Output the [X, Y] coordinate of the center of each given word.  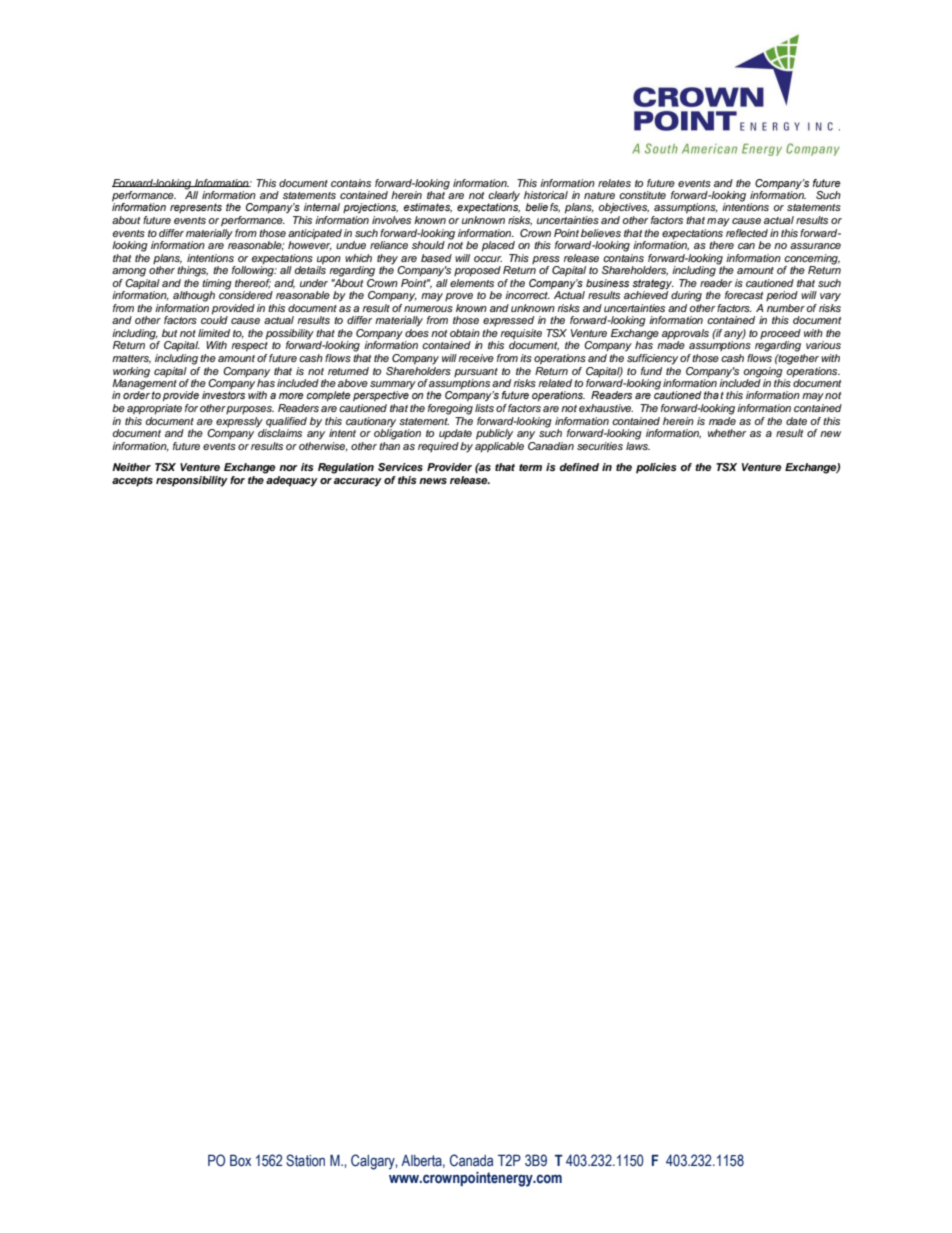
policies [656, 468]
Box [240, 1161]
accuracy [358, 482]
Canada [471, 1160]
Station [305, 1160]
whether [727, 433]
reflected [747, 233]
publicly [494, 434]
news [433, 481]
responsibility [192, 481]
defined [579, 467]
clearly [504, 197]
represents [196, 208]
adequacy [292, 481]
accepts [132, 482]
